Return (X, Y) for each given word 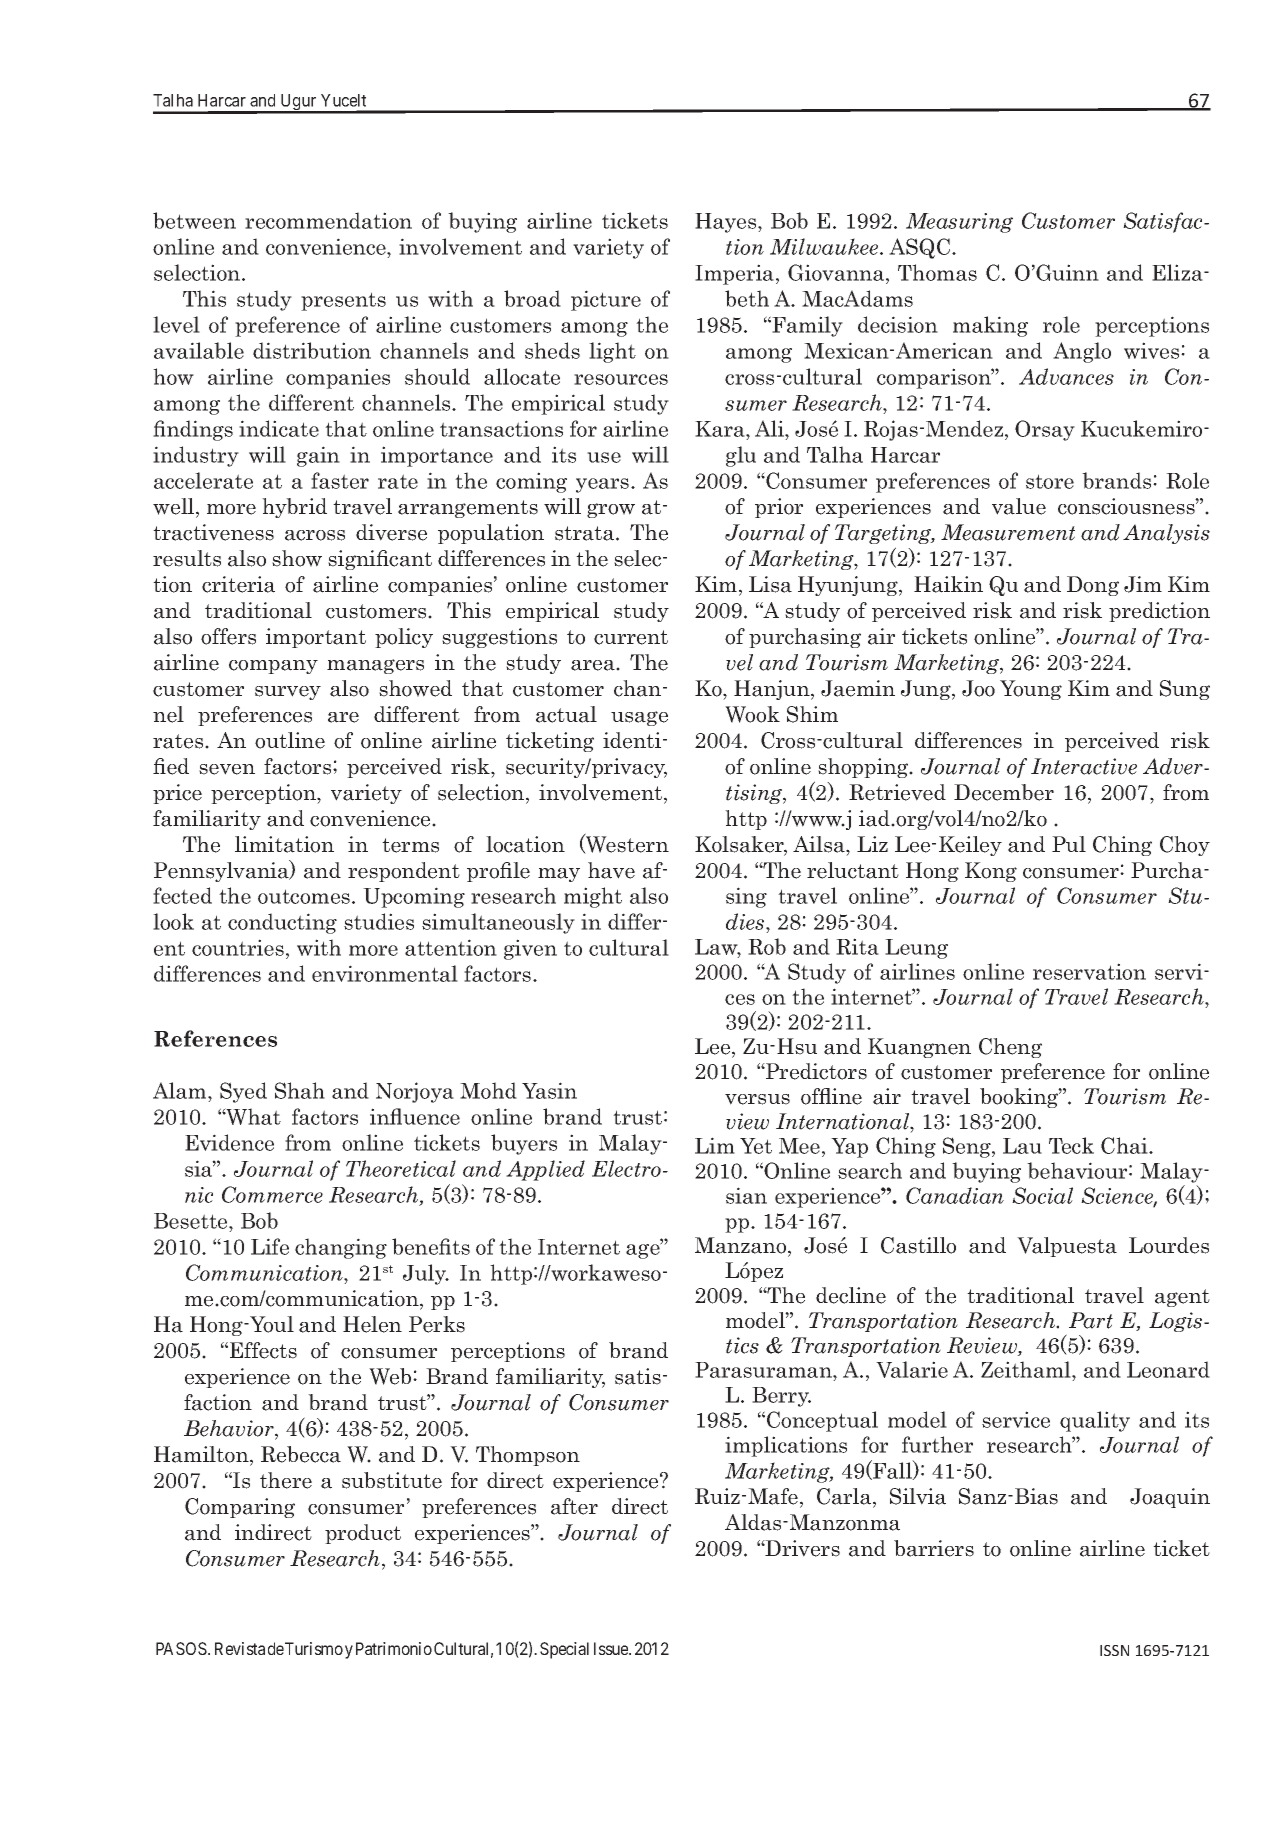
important (316, 638)
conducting (282, 923)
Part (1091, 1320)
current (631, 637)
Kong (991, 872)
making (990, 326)
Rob (767, 946)
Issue (612, 1648)
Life (270, 1246)
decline (851, 1295)
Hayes (727, 223)
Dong (1093, 586)
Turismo (314, 1648)
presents (343, 301)
